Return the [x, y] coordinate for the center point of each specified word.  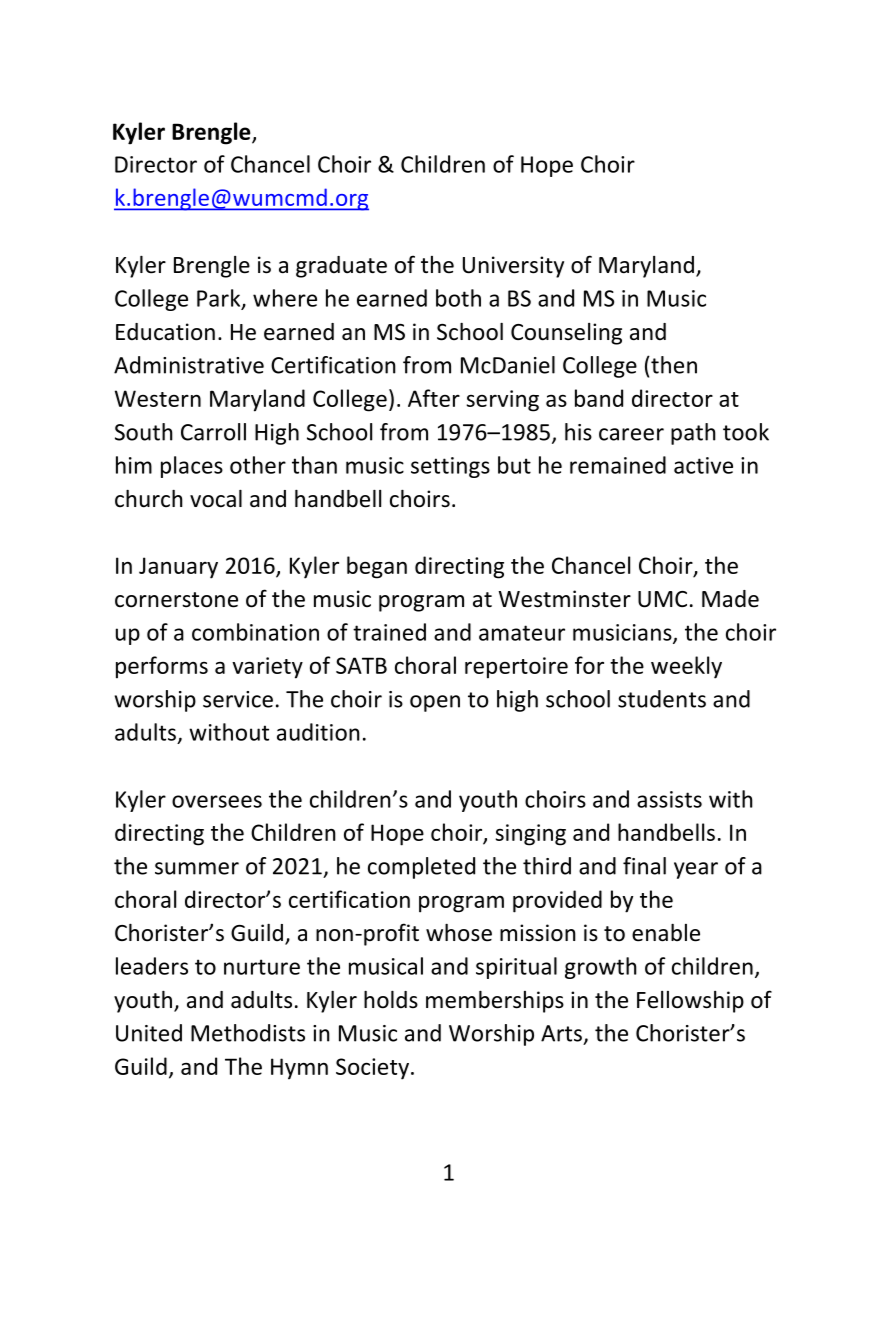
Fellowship [690, 1002]
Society [372, 1069]
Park [220, 299]
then [673, 365]
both [458, 298]
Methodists [248, 1033]
